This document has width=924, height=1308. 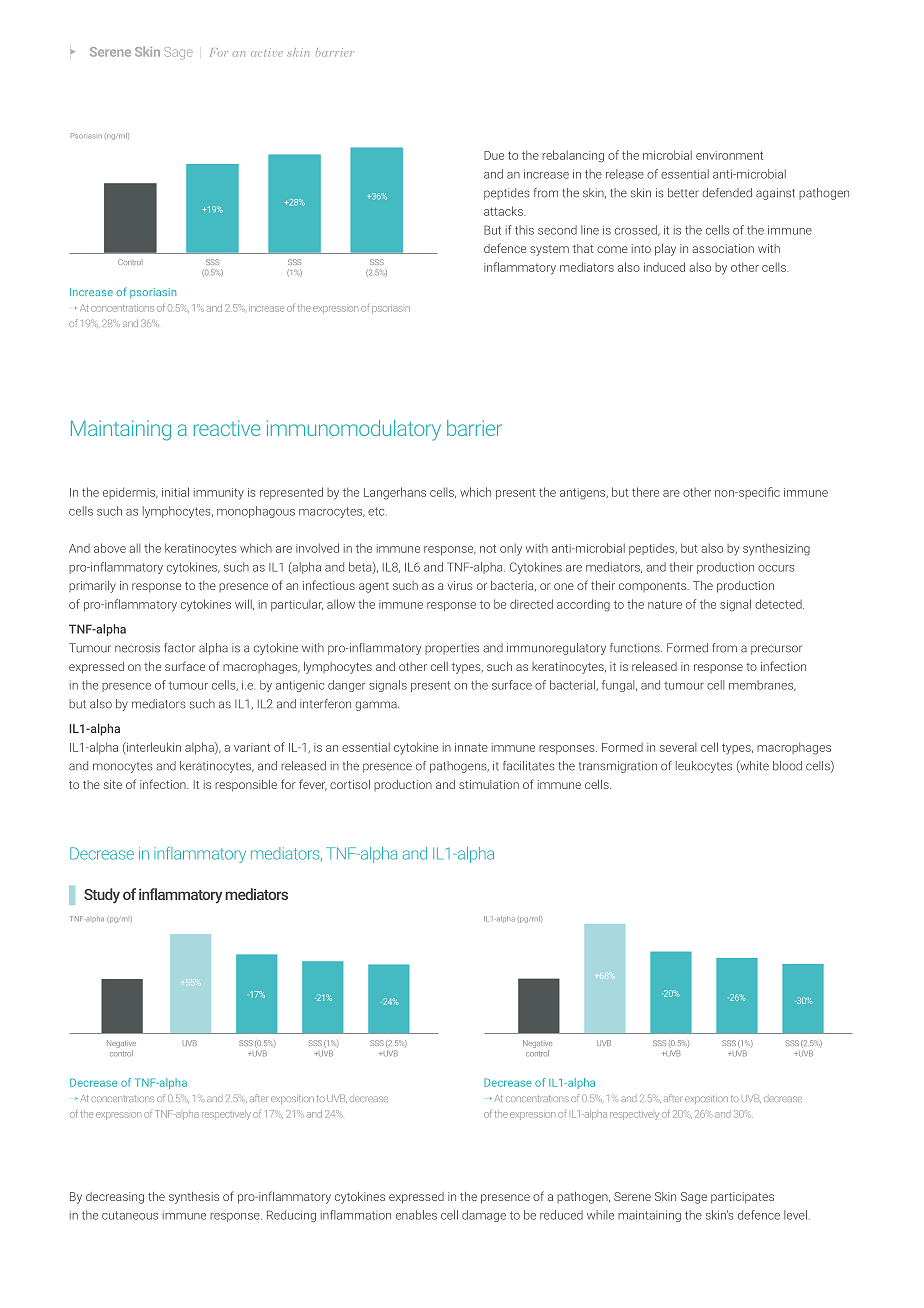 What do you see at coordinates (102, 895) in the document?
I see `Study` at bounding box center [102, 895].
